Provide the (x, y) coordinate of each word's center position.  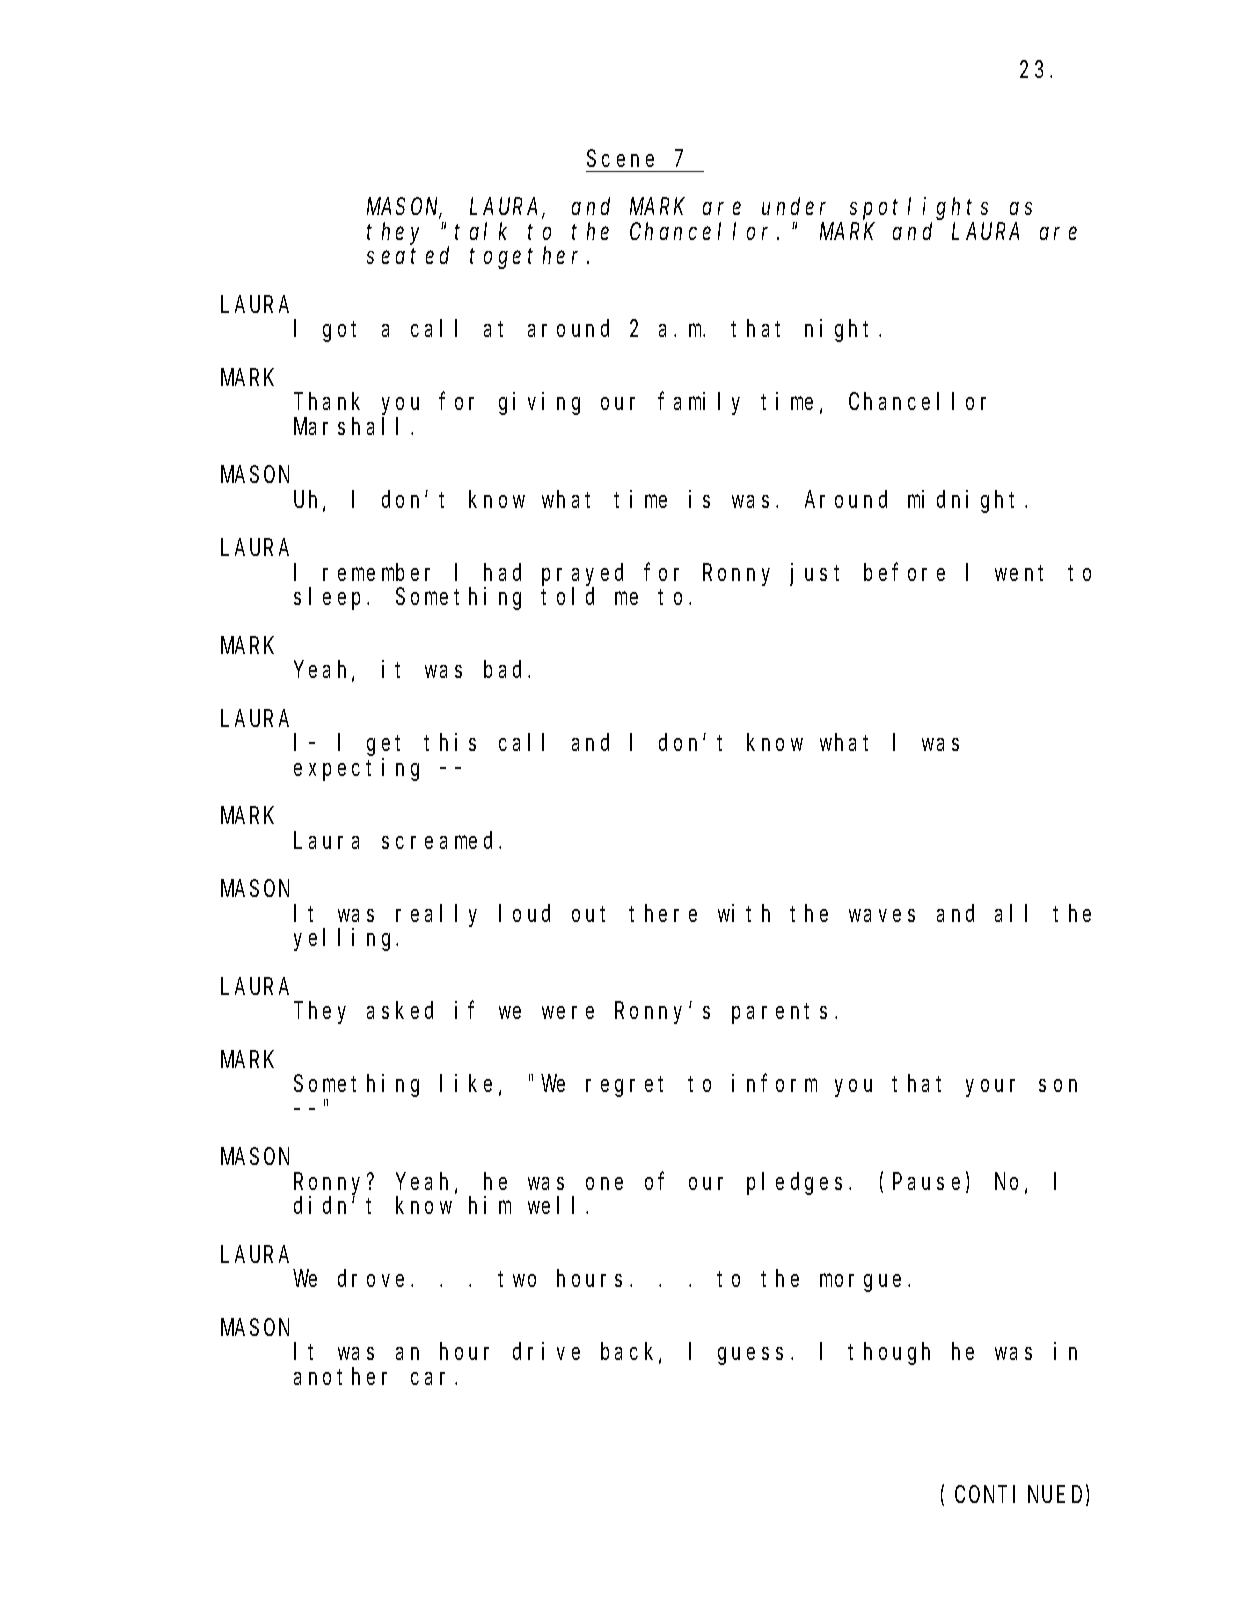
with (744, 913)
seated (408, 255)
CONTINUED (1021, 1496)
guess (750, 1356)
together (529, 258)
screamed (441, 840)
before (904, 572)
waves (882, 915)
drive (546, 1351)
